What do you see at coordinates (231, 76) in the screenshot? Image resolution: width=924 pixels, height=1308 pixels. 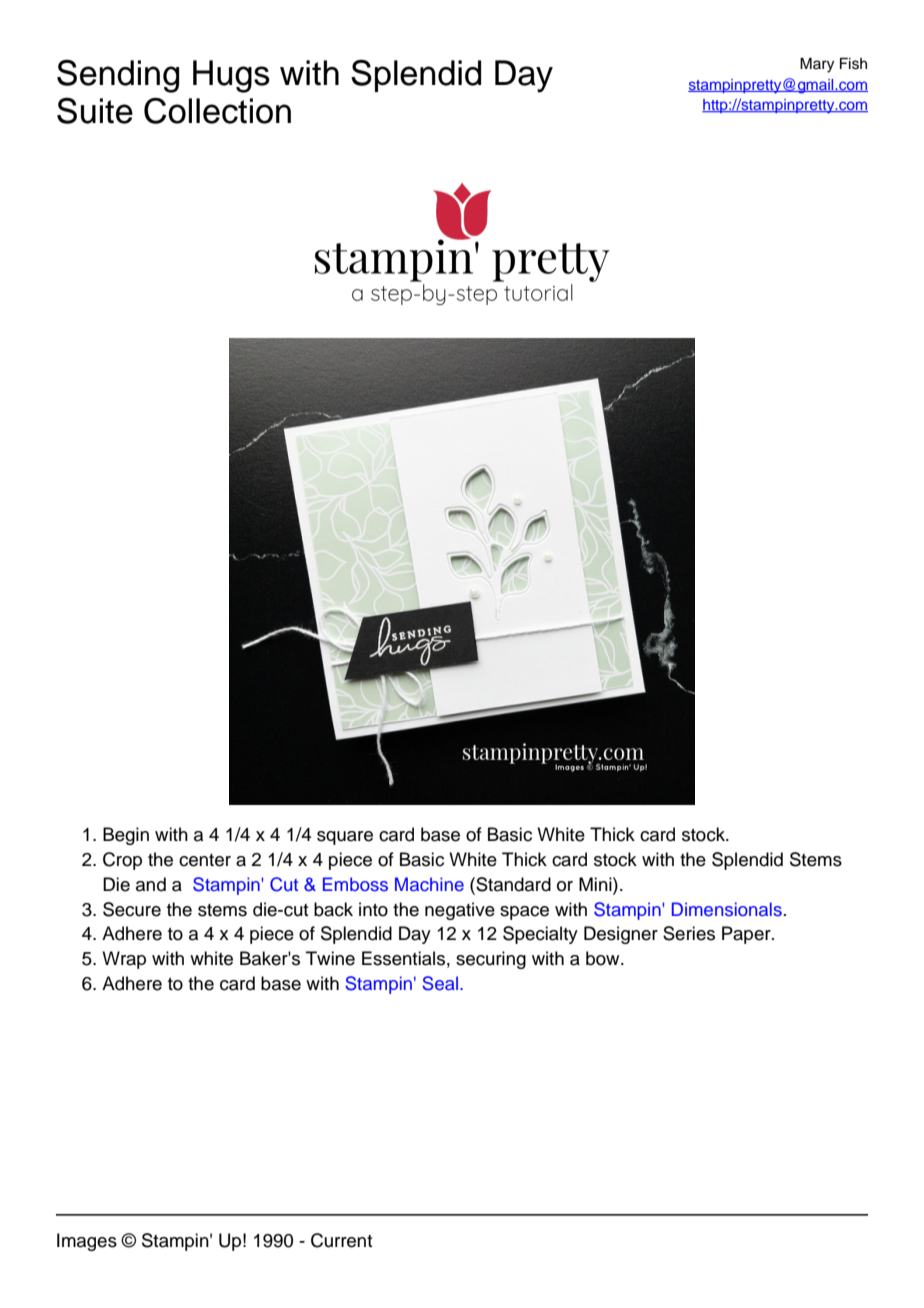 I see `Hugs` at bounding box center [231, 76].
